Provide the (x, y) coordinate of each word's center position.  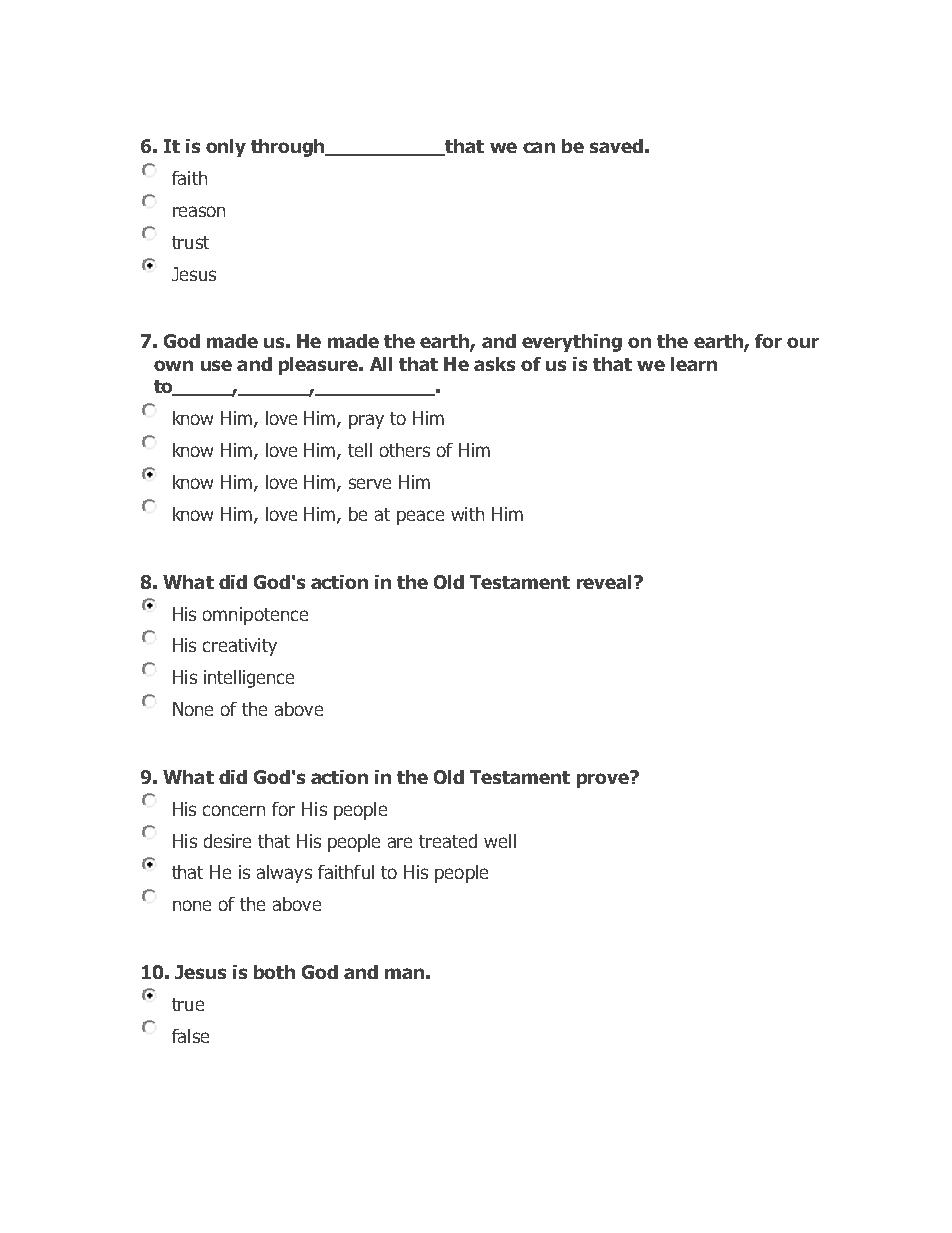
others (405, 450)
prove (604, 779)
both (274, 972)
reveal (606, 582)
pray (366, 421)
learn (694, 364)
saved (616, 146)
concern (234, 810)
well (500, 841)
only (226, 148)
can (539, 147)
